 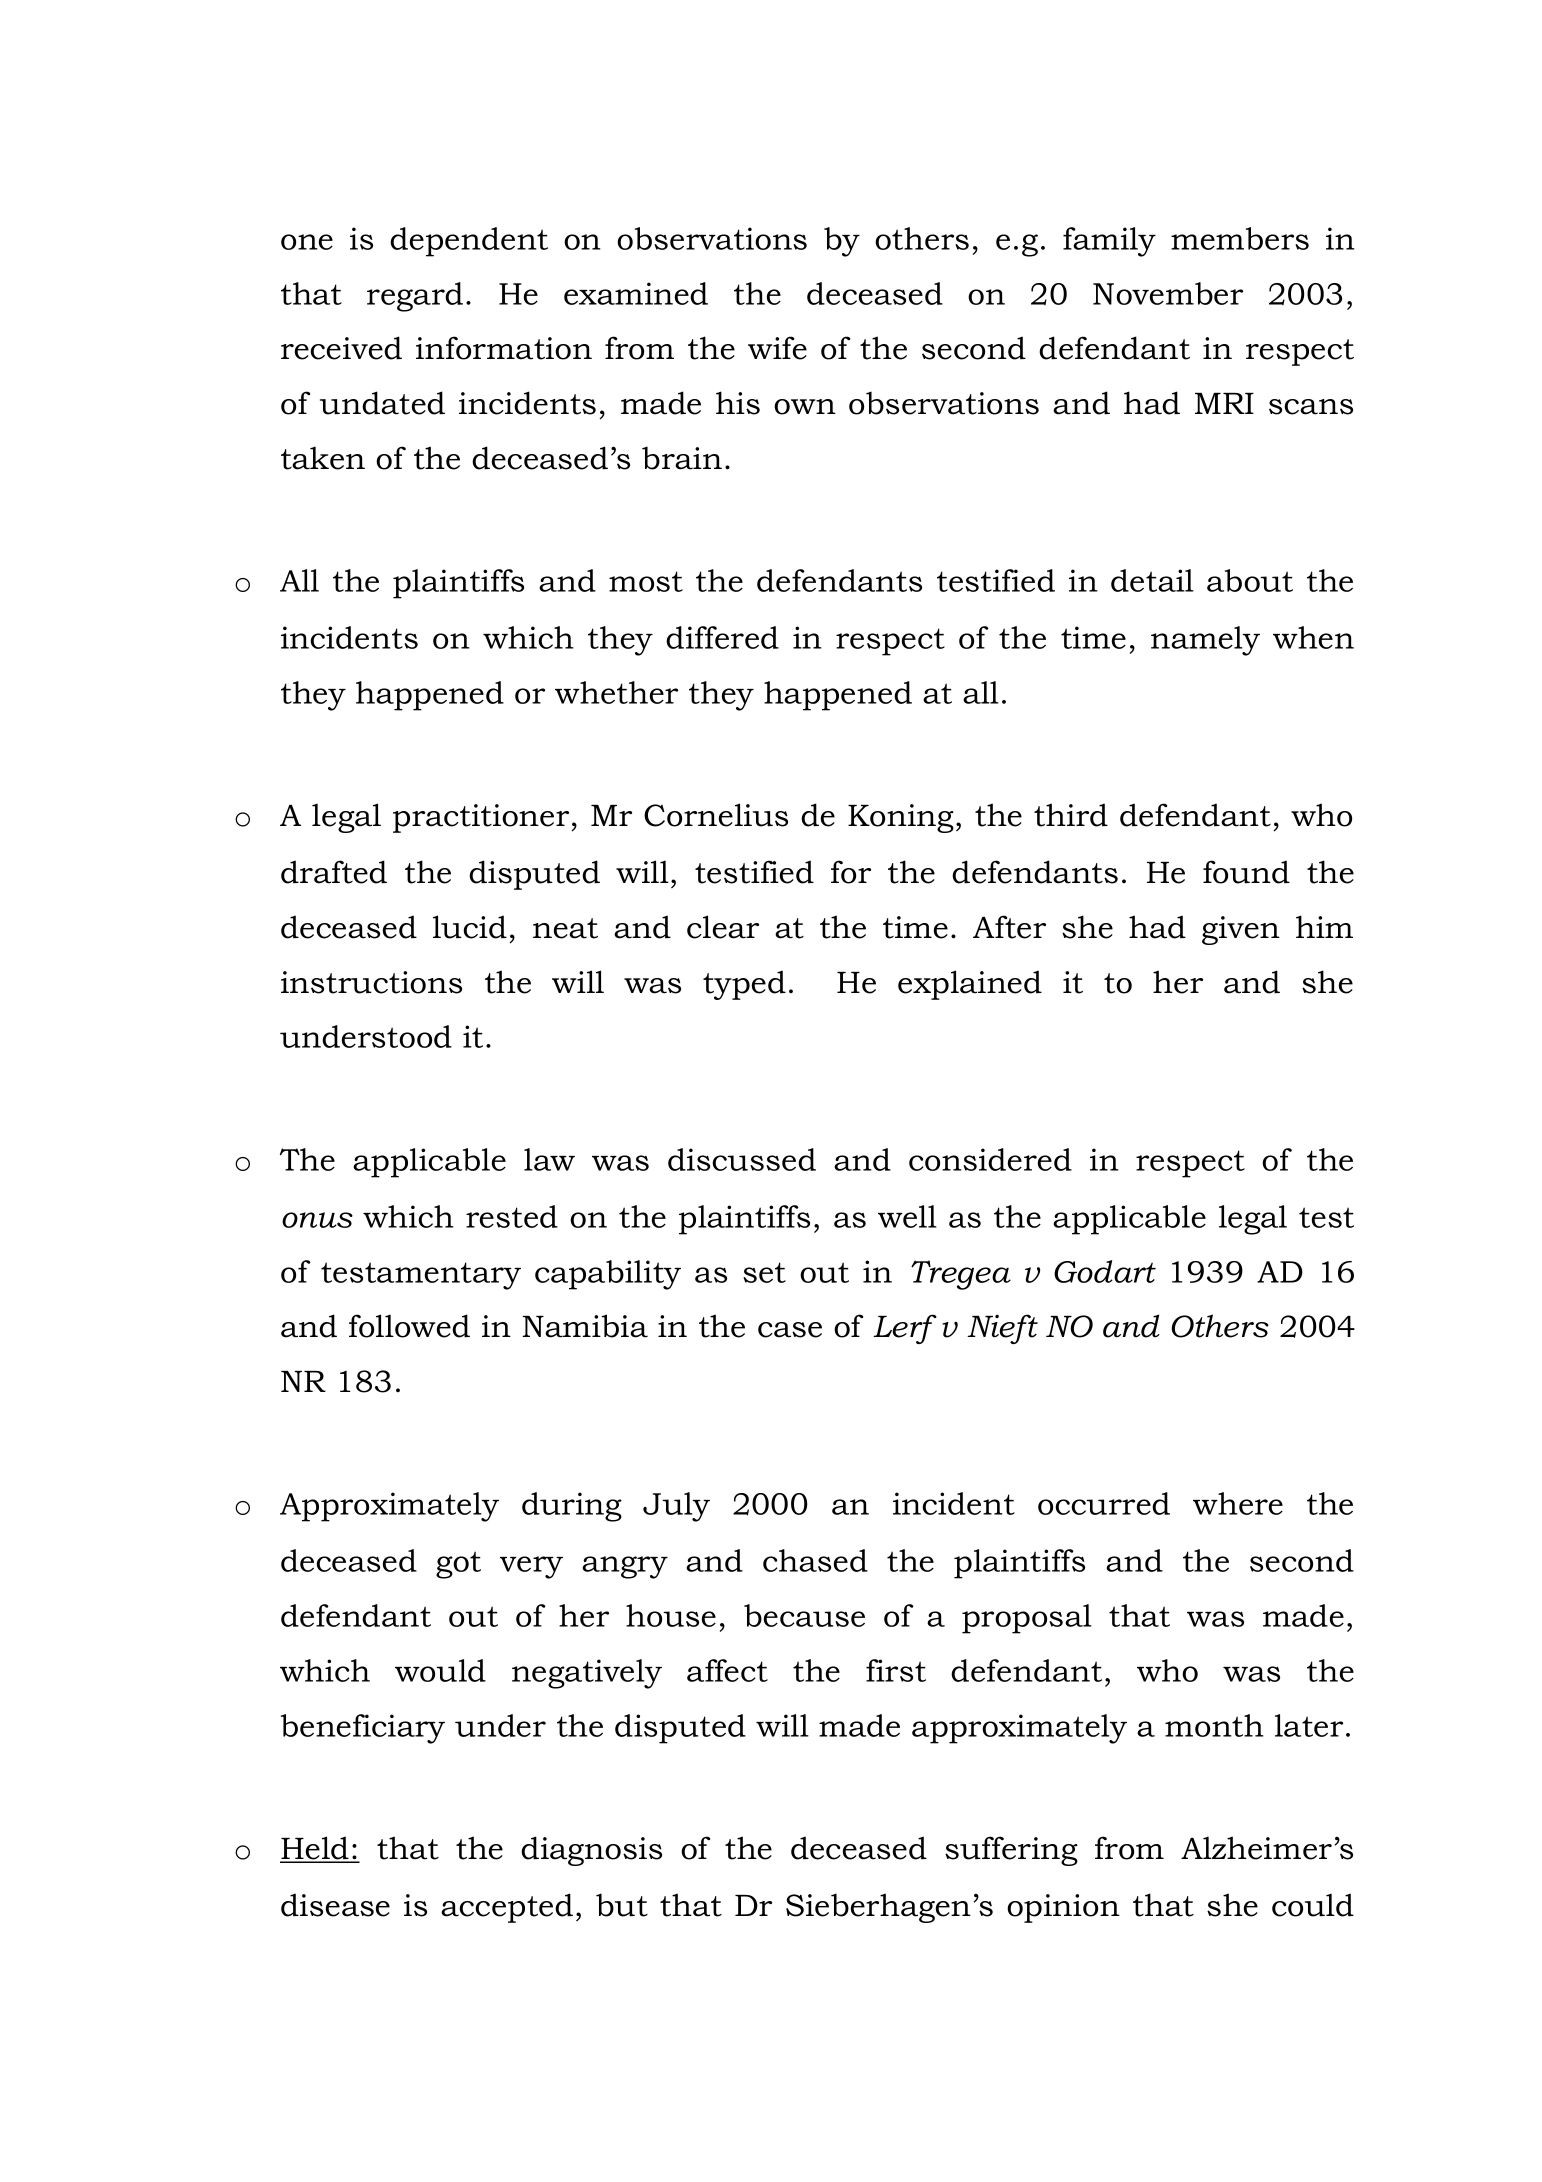 I want to click on accepted, so click(x=507, y=1908).
